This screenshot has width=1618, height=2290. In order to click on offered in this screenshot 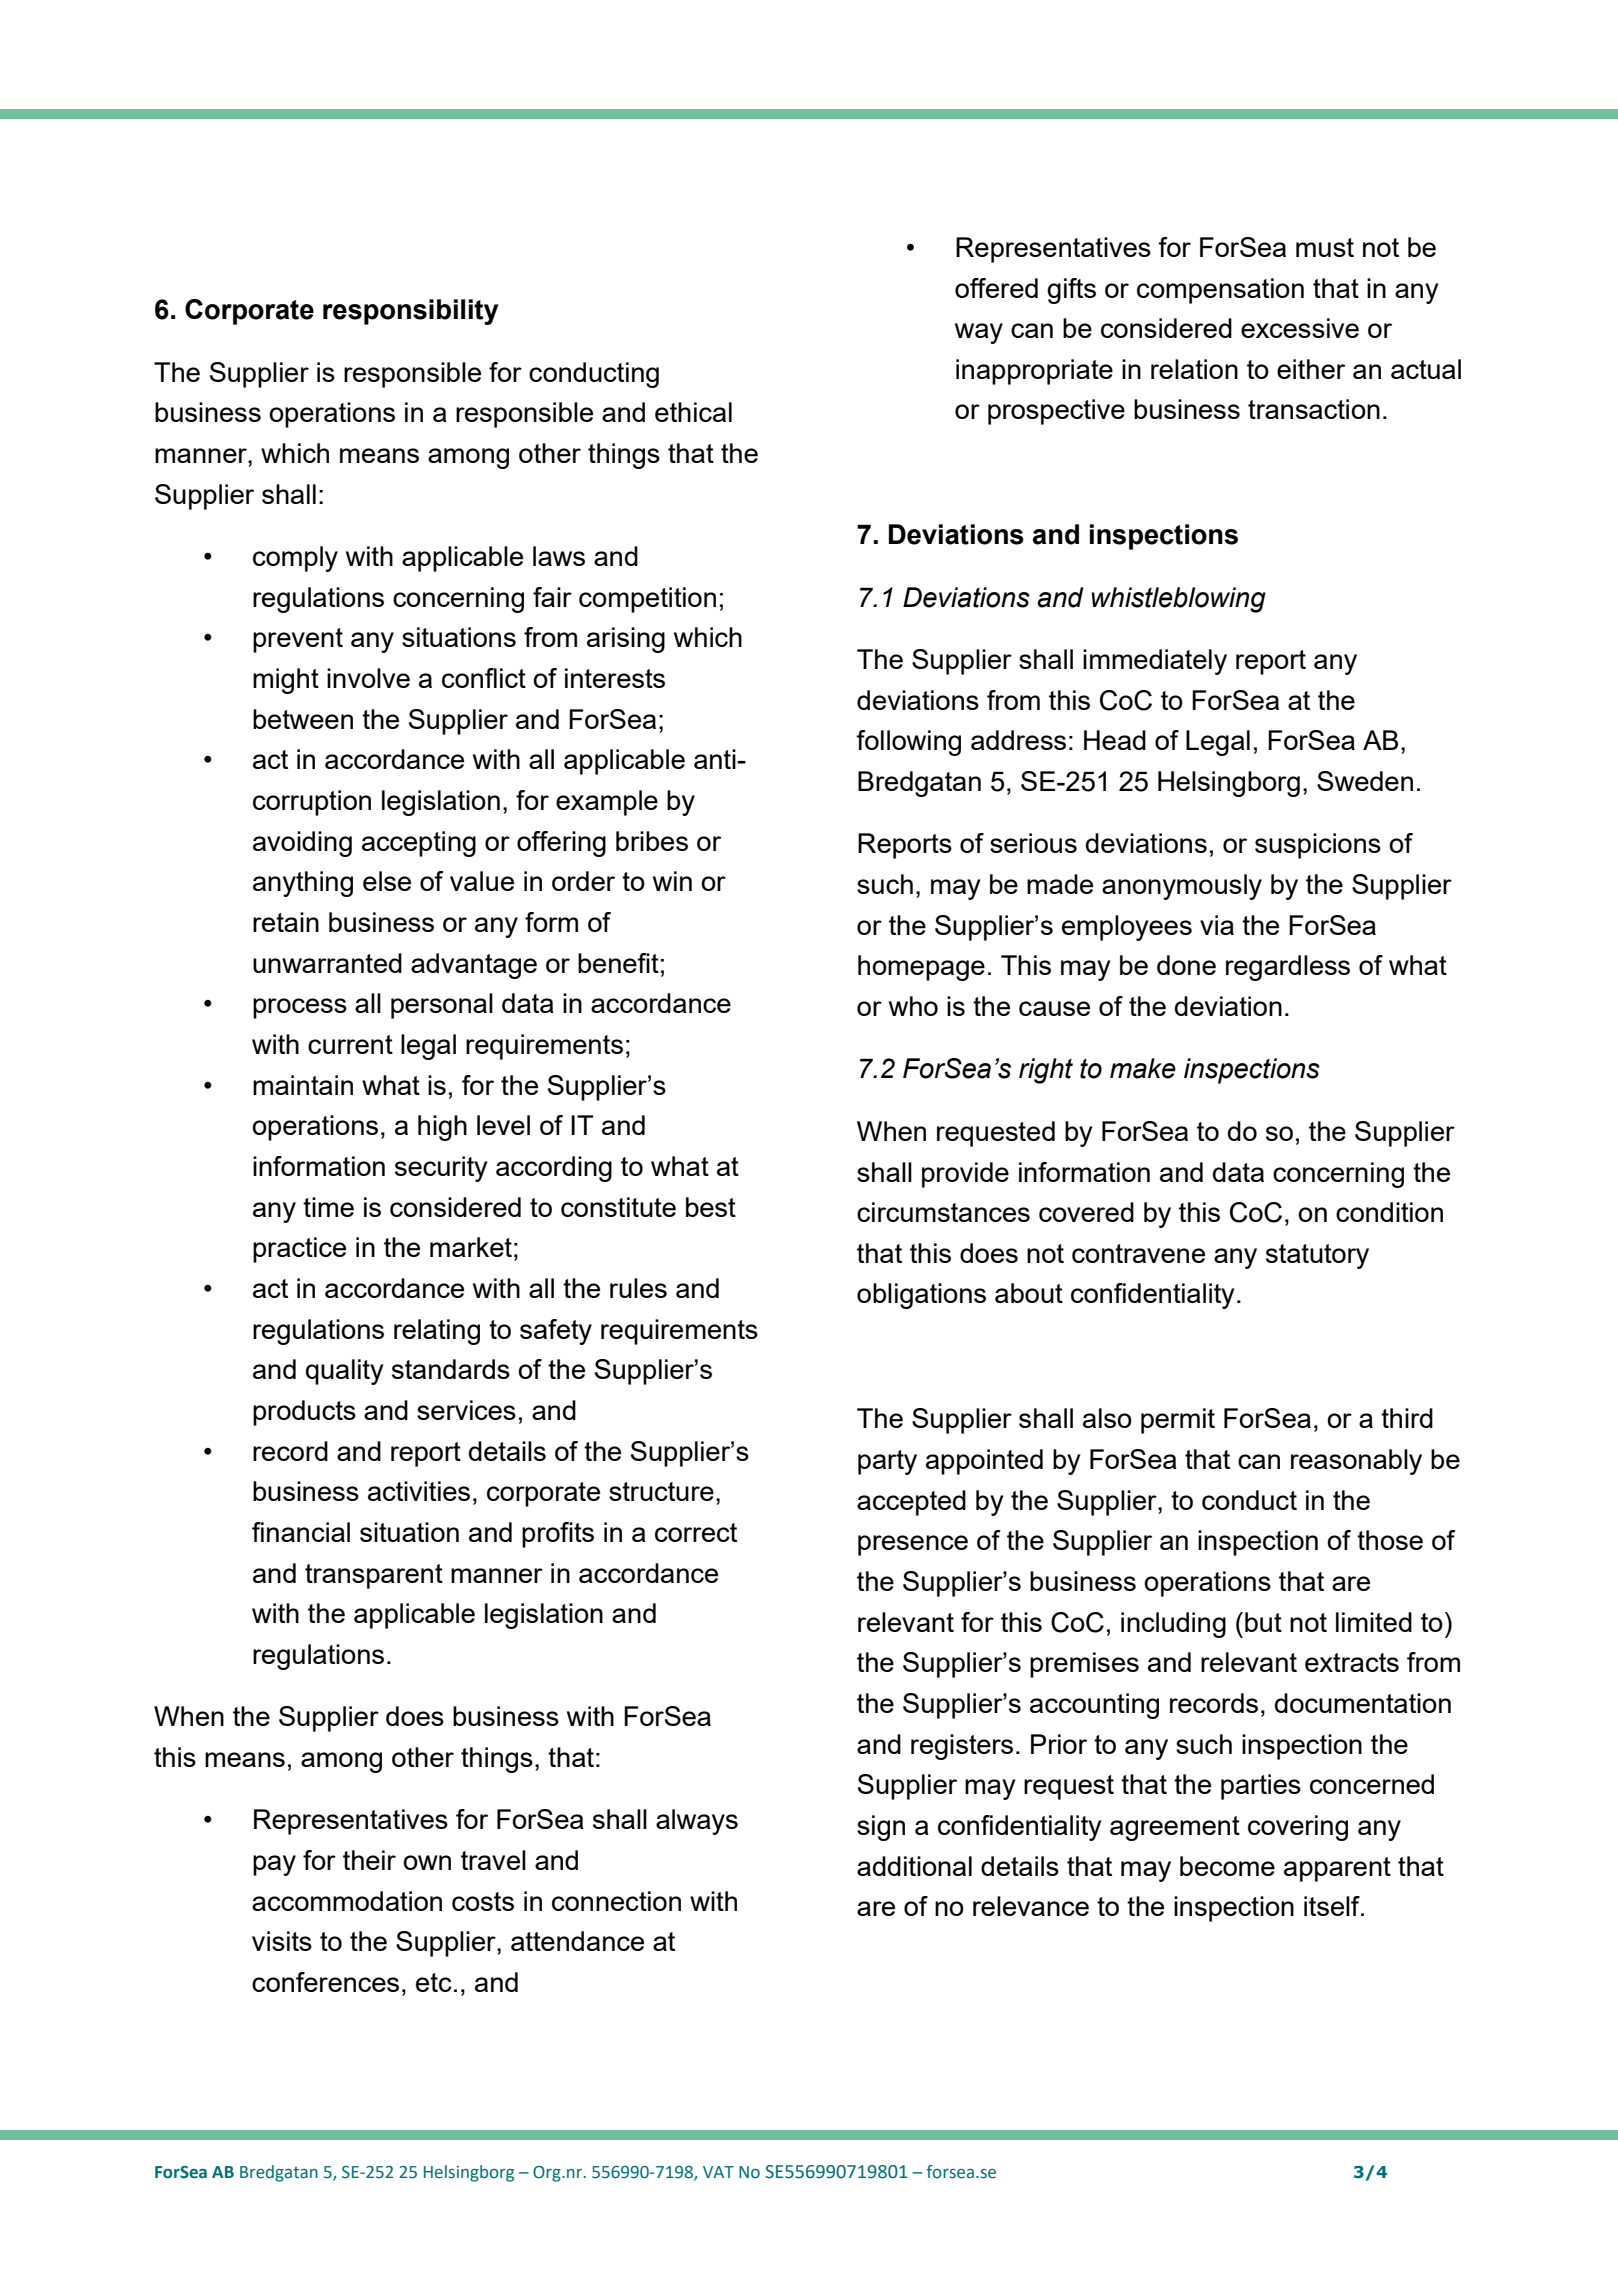, I will do `click(996, 288)`.
